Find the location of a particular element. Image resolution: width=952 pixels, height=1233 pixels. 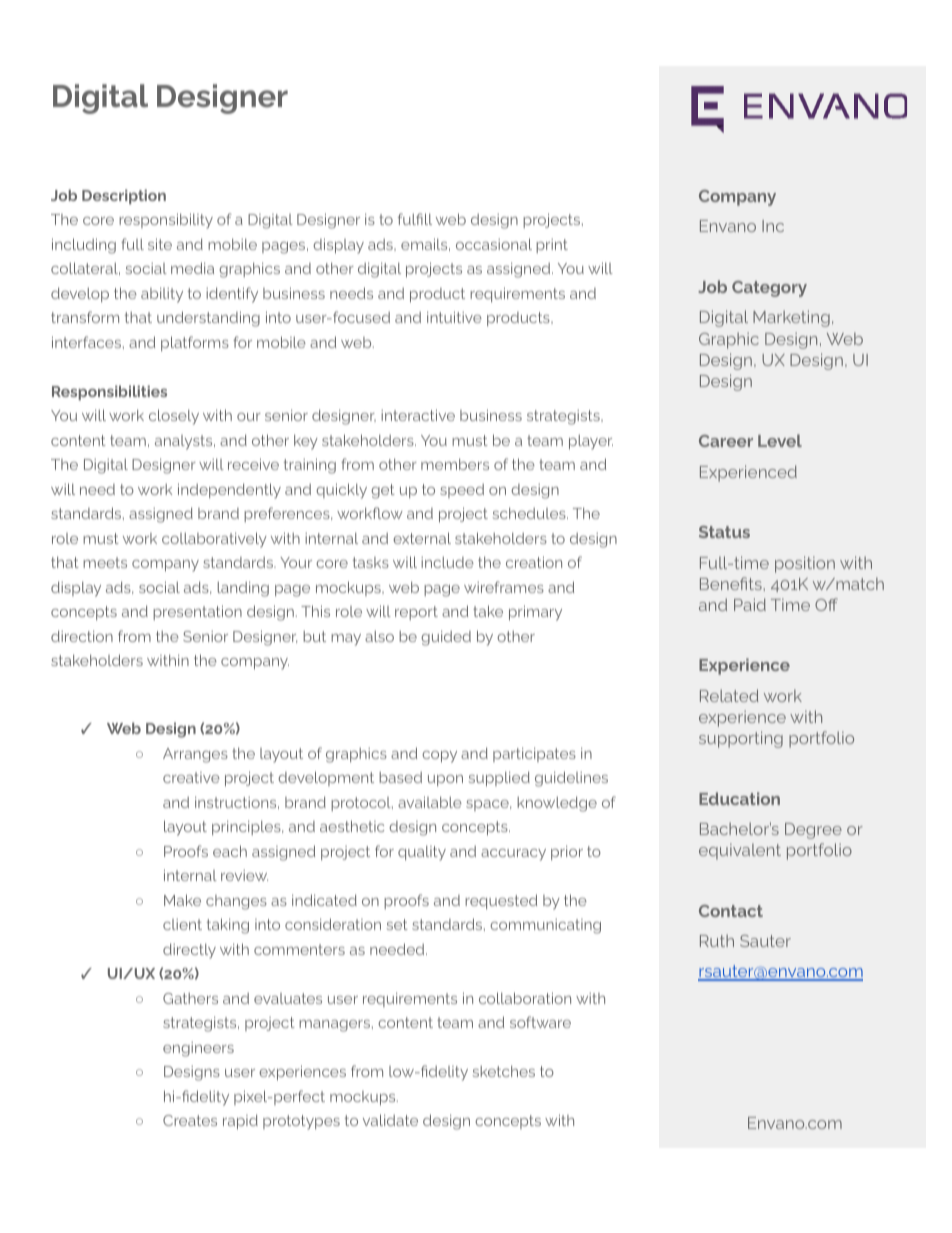

Related is located at coordinates (729, 695).
